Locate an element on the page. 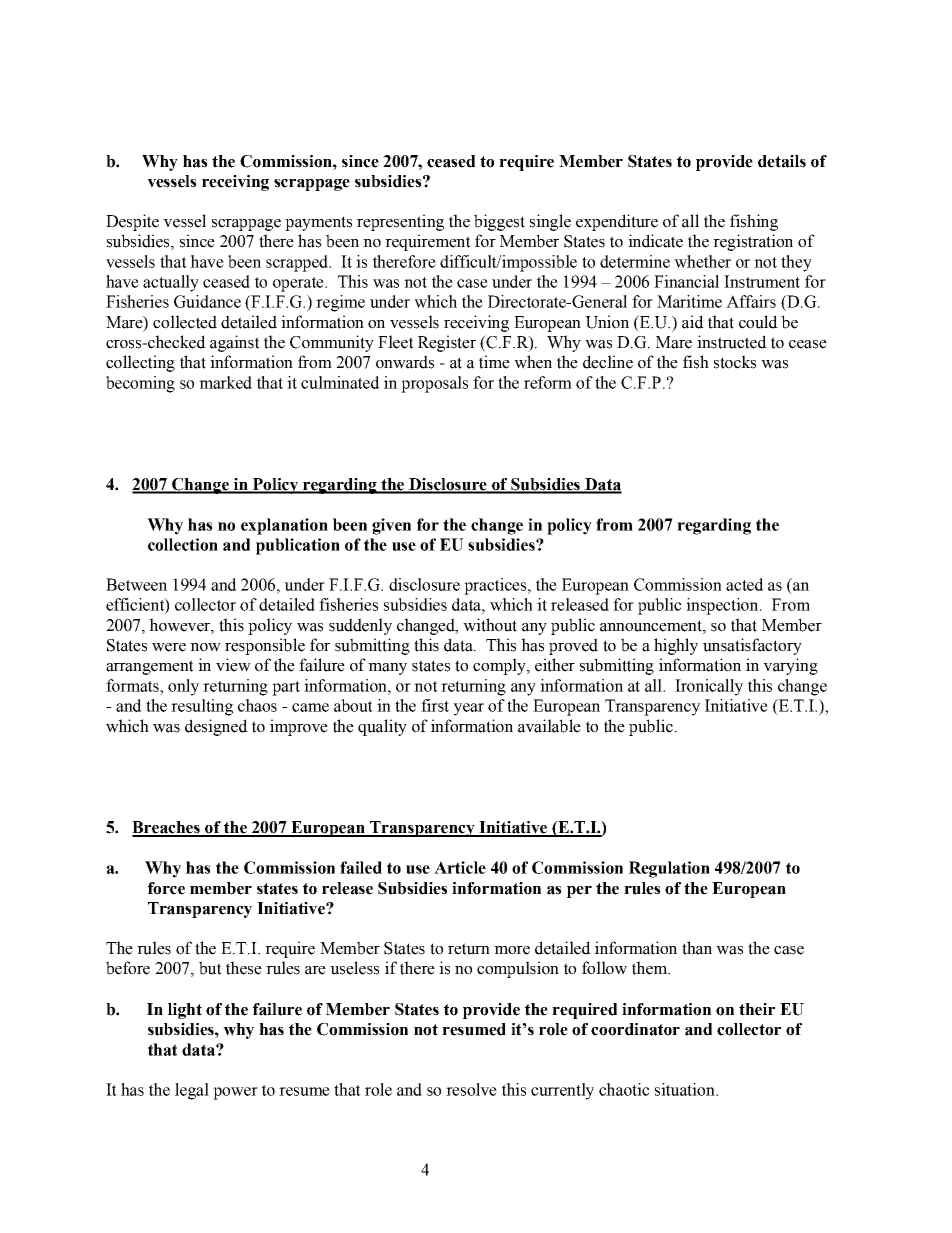 This document has width=952, height=1233. Despite is located at coordinates (132, 222).
